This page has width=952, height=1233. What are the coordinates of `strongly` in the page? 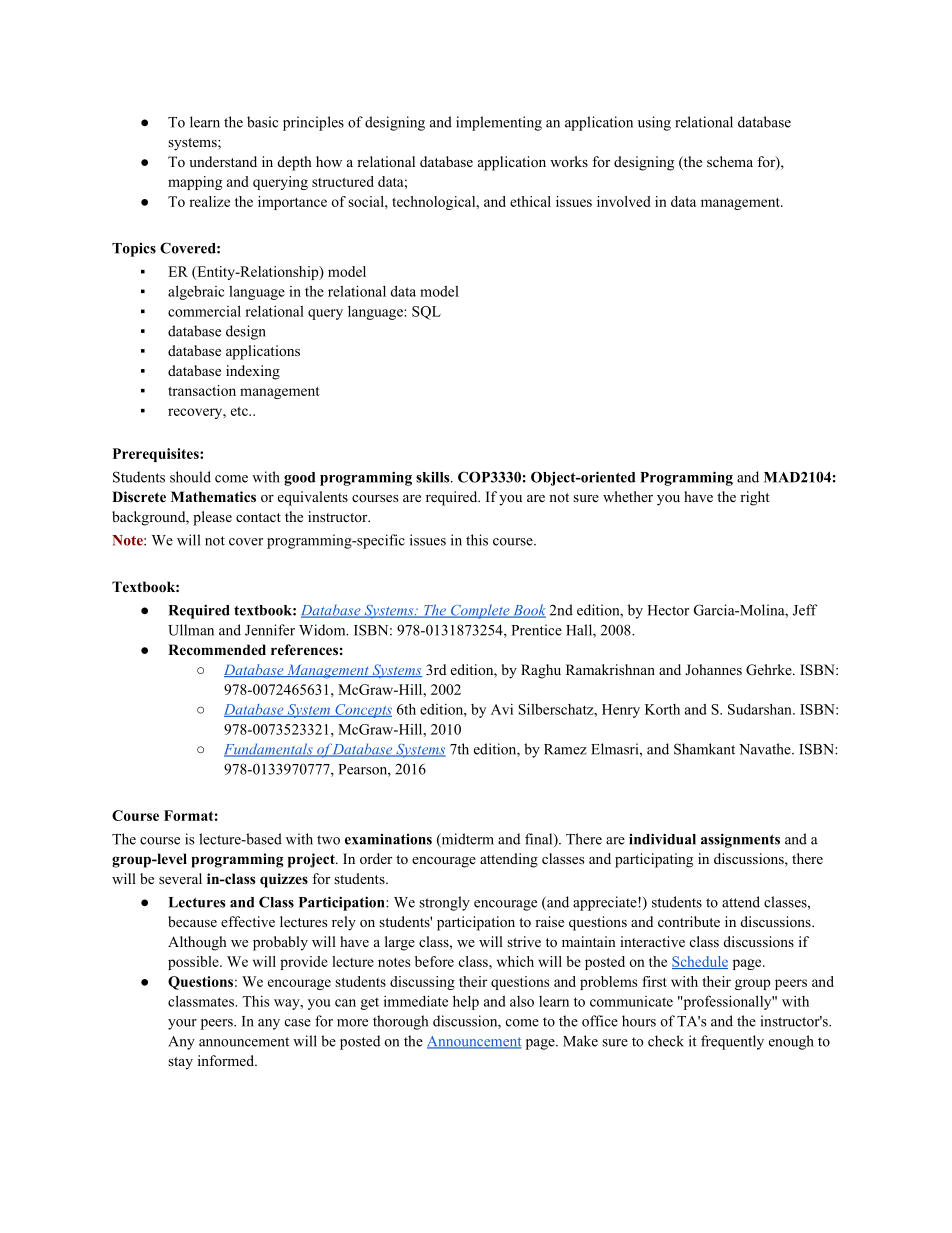 It's located at (444, 903).
